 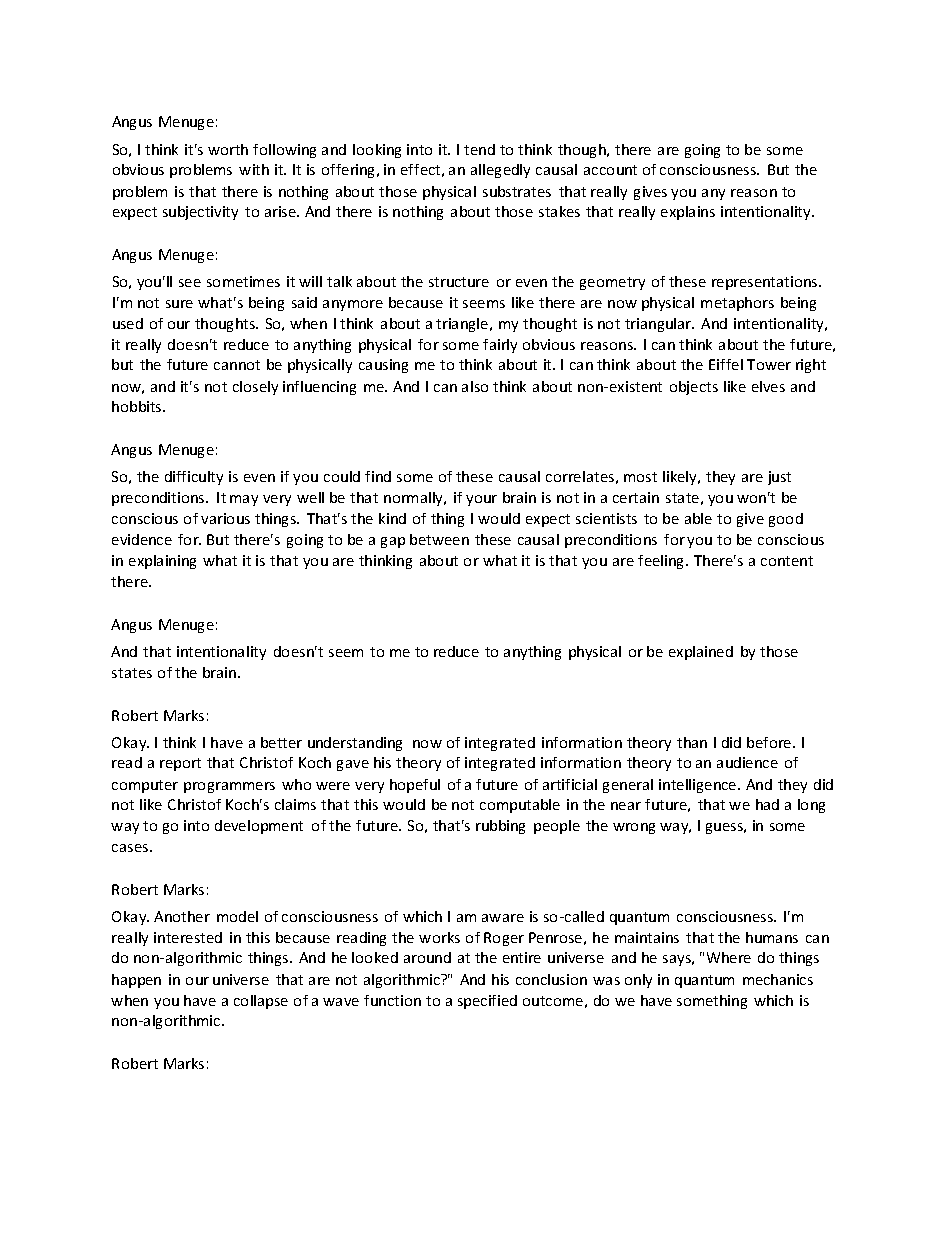 I want to click on explains, so click(x=688, y=213).
